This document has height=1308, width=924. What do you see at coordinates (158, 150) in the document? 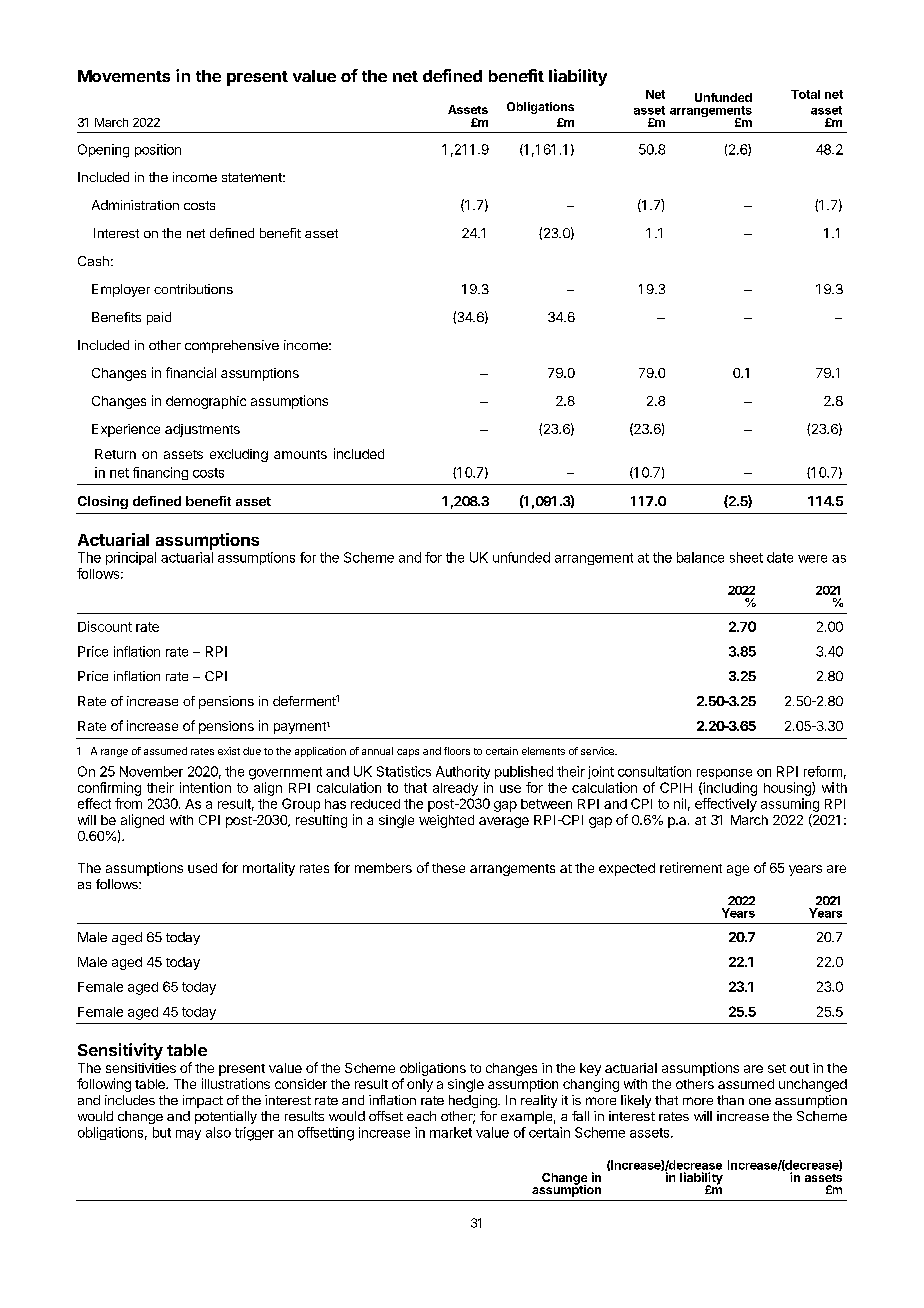
I see `position` at bounding box center [158, 150].
